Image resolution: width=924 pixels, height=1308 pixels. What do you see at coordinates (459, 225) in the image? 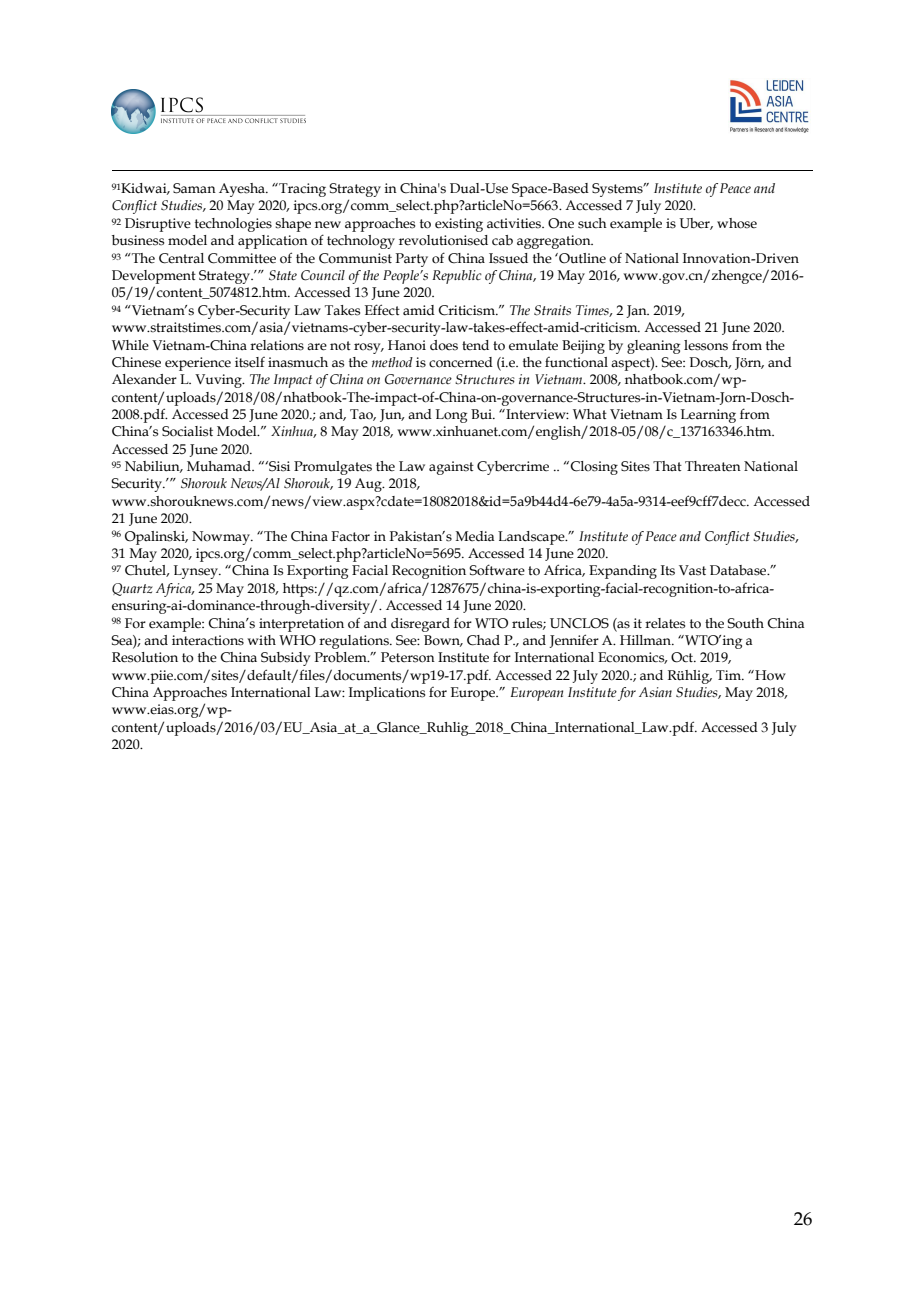
I see `existing` at bounding box center [459, 225].
